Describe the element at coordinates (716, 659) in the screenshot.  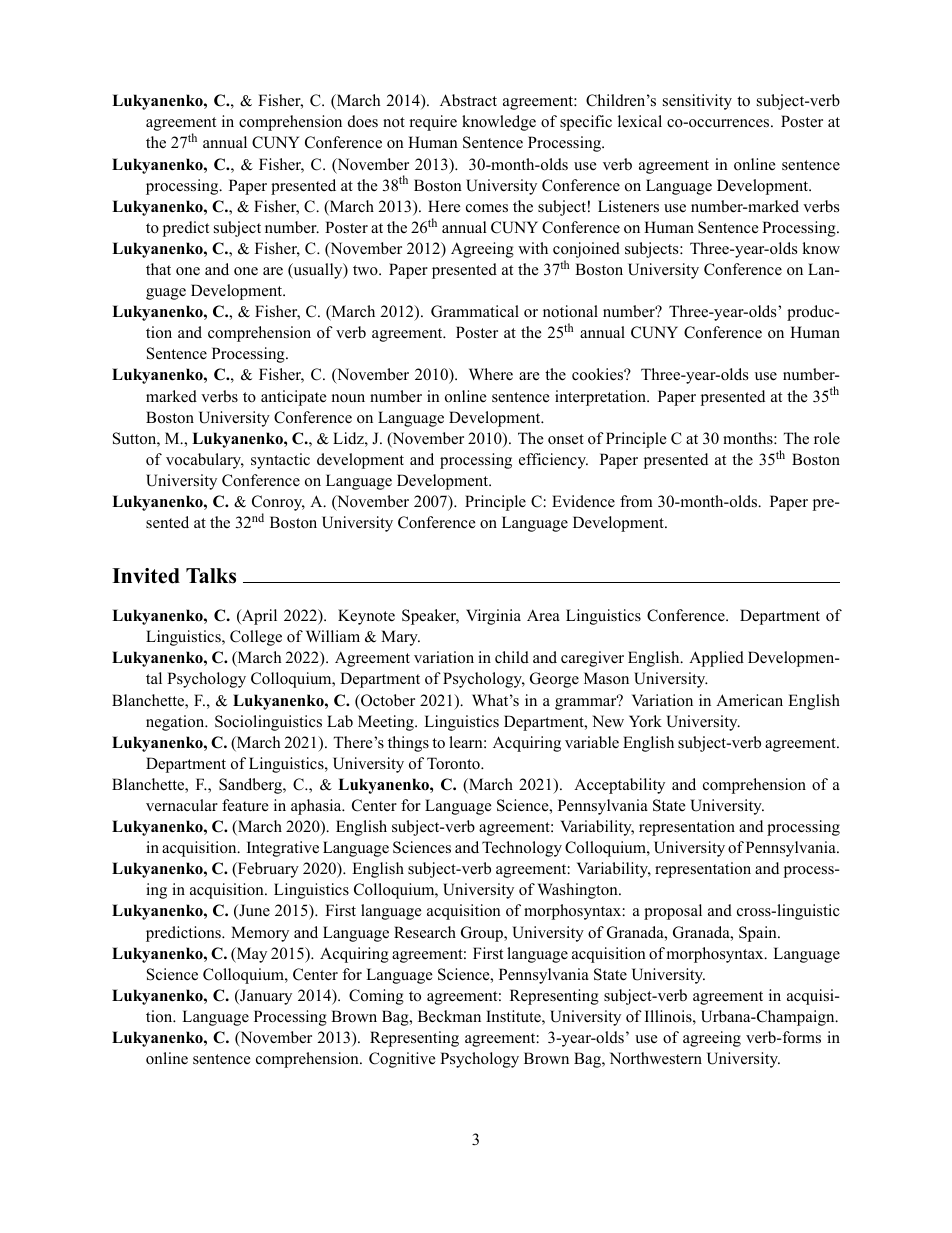
I see `Applied` at that location.
